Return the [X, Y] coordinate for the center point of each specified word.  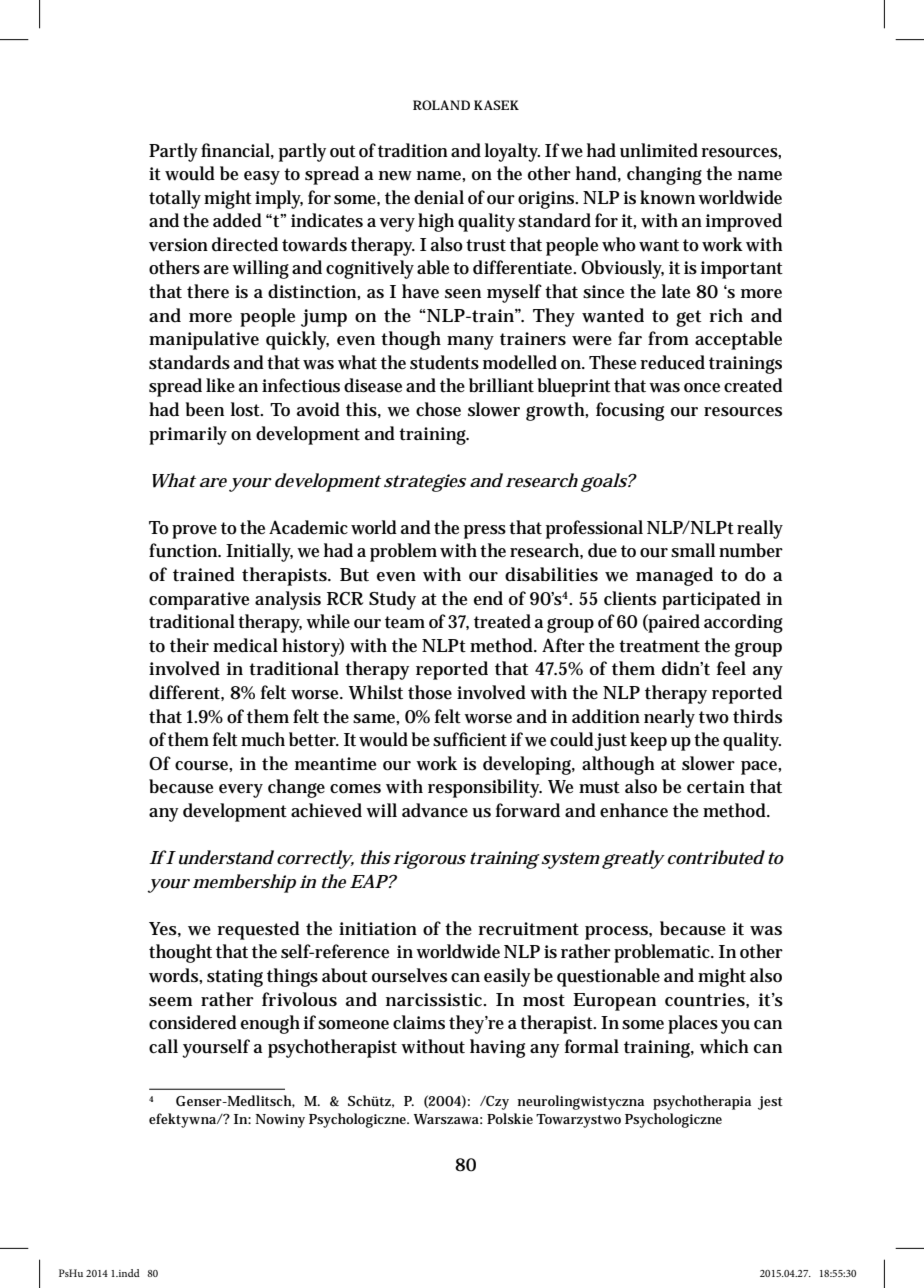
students [444, 362]
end [488, 598]
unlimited [659, 150]
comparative [199, 601]
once [702, 388]
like [220, 385]
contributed [716, 857]
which [724, 1046]
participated [711, 600]
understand [224, 857]
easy [262, 178]
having [497, 1048]
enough [270, 1024]
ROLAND [441, 105]
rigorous [429, 860]
